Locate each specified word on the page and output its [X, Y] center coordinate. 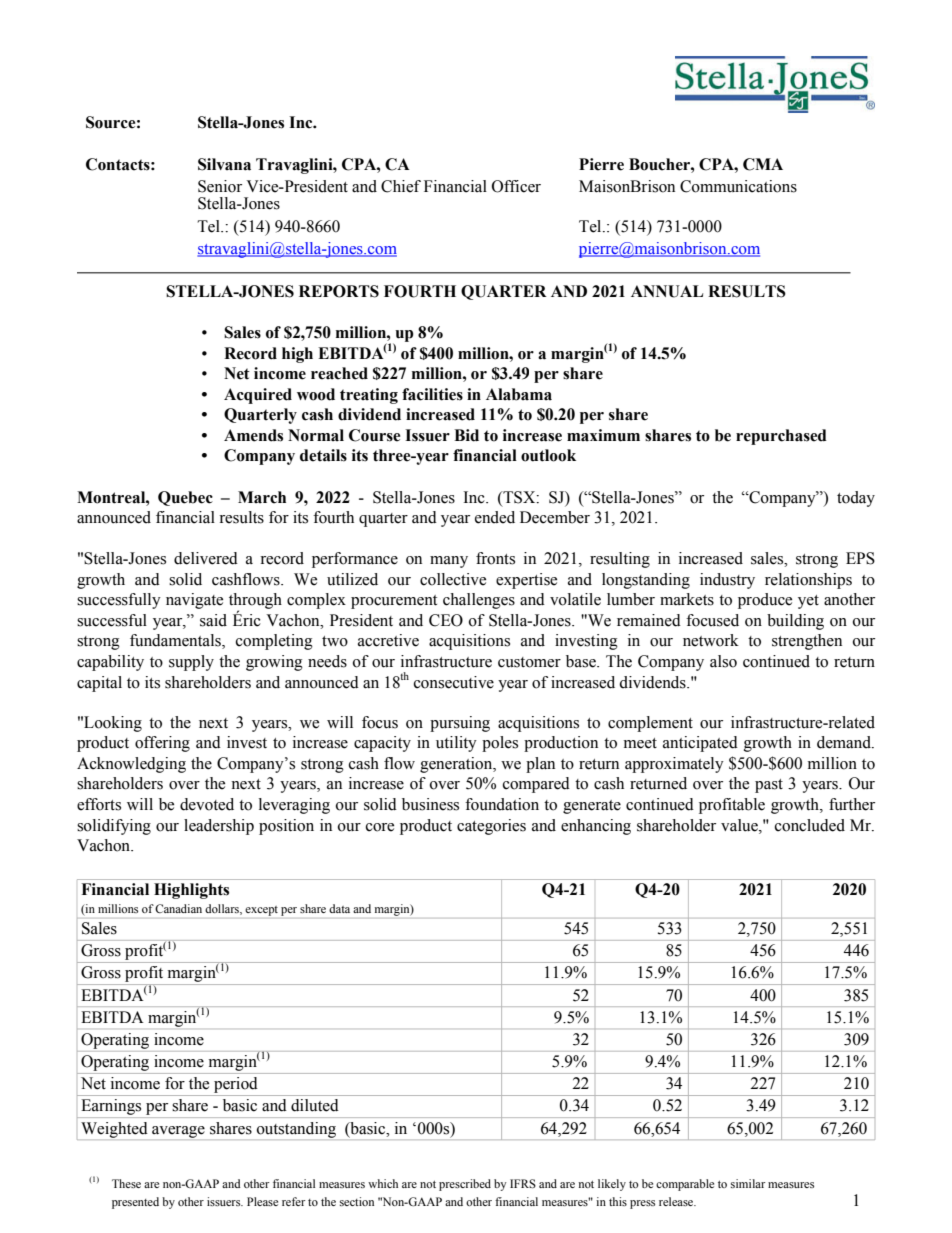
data [339, 908]
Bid [466, 435]
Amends [253, 435]
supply [191, 663]
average [178, 1132]
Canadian [178, 908]
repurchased [781, 437]
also [723, 661]
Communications [738, 186]
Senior [220, 186]
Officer [516, 186]
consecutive [454, 682]
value [740, 825]
